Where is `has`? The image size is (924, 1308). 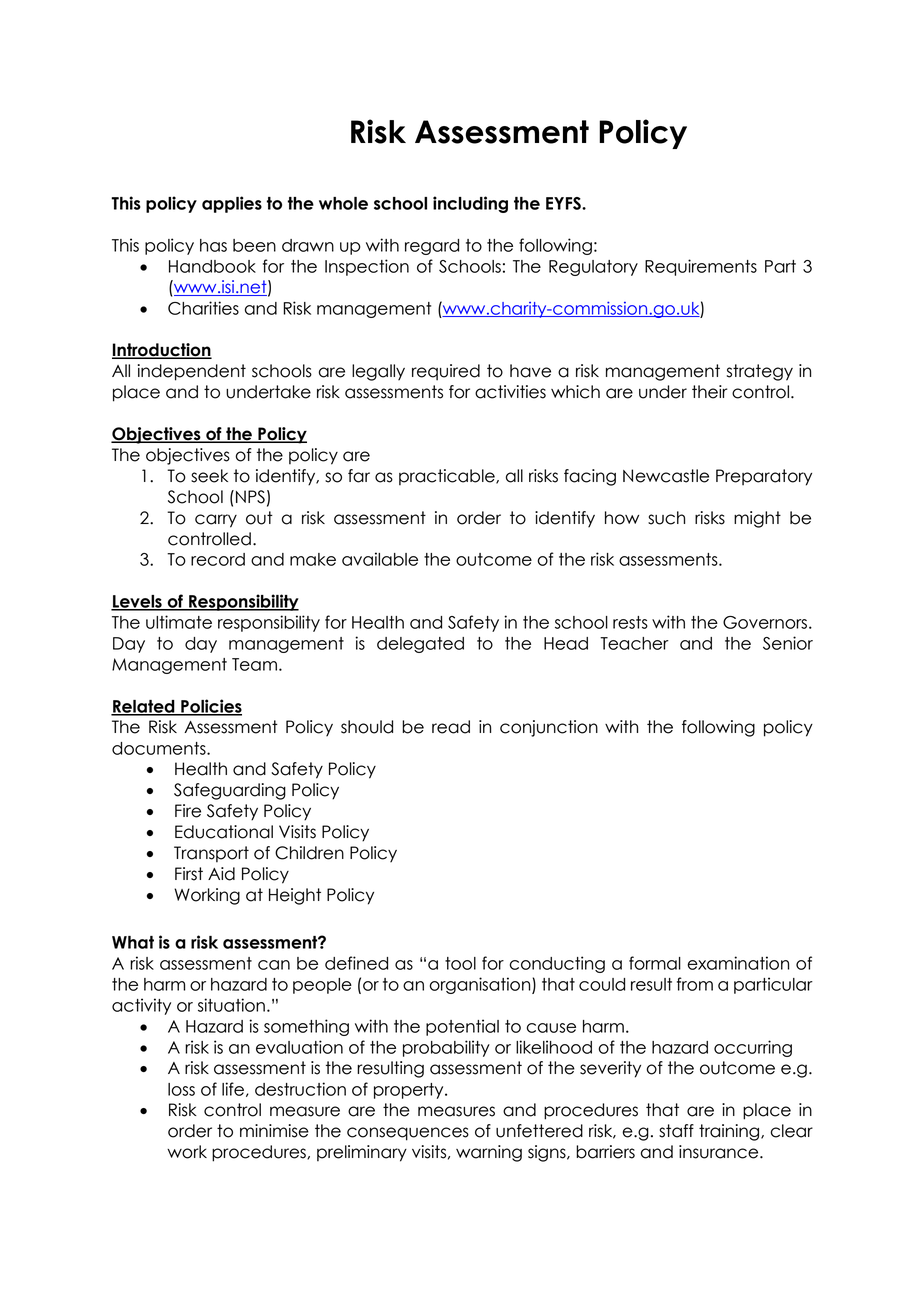
has is located at coordinates (213, 245).
